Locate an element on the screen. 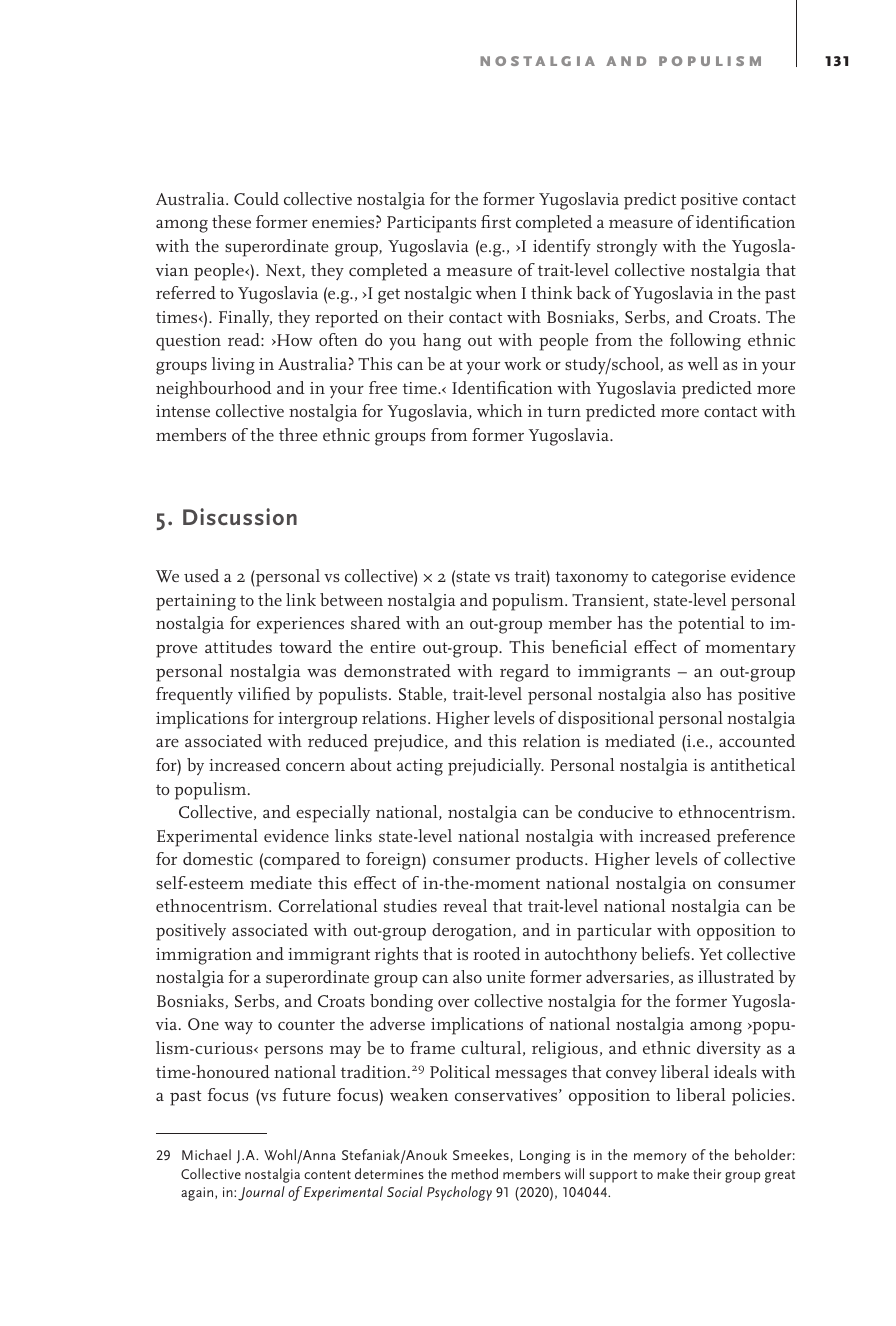  regard is located at coordinates (524, 673).
